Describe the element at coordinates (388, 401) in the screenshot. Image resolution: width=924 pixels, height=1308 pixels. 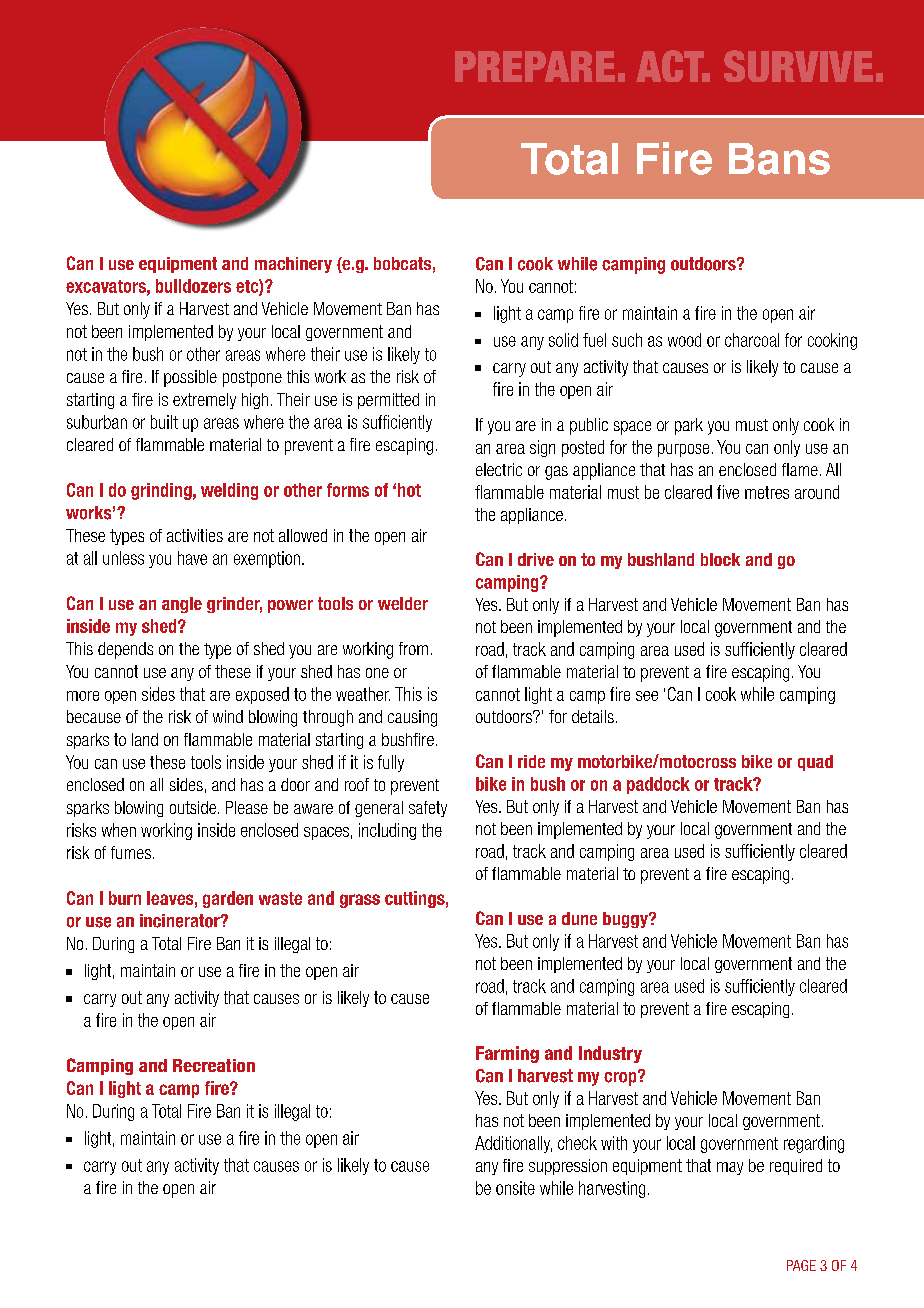
I see `permitted` at that location.
